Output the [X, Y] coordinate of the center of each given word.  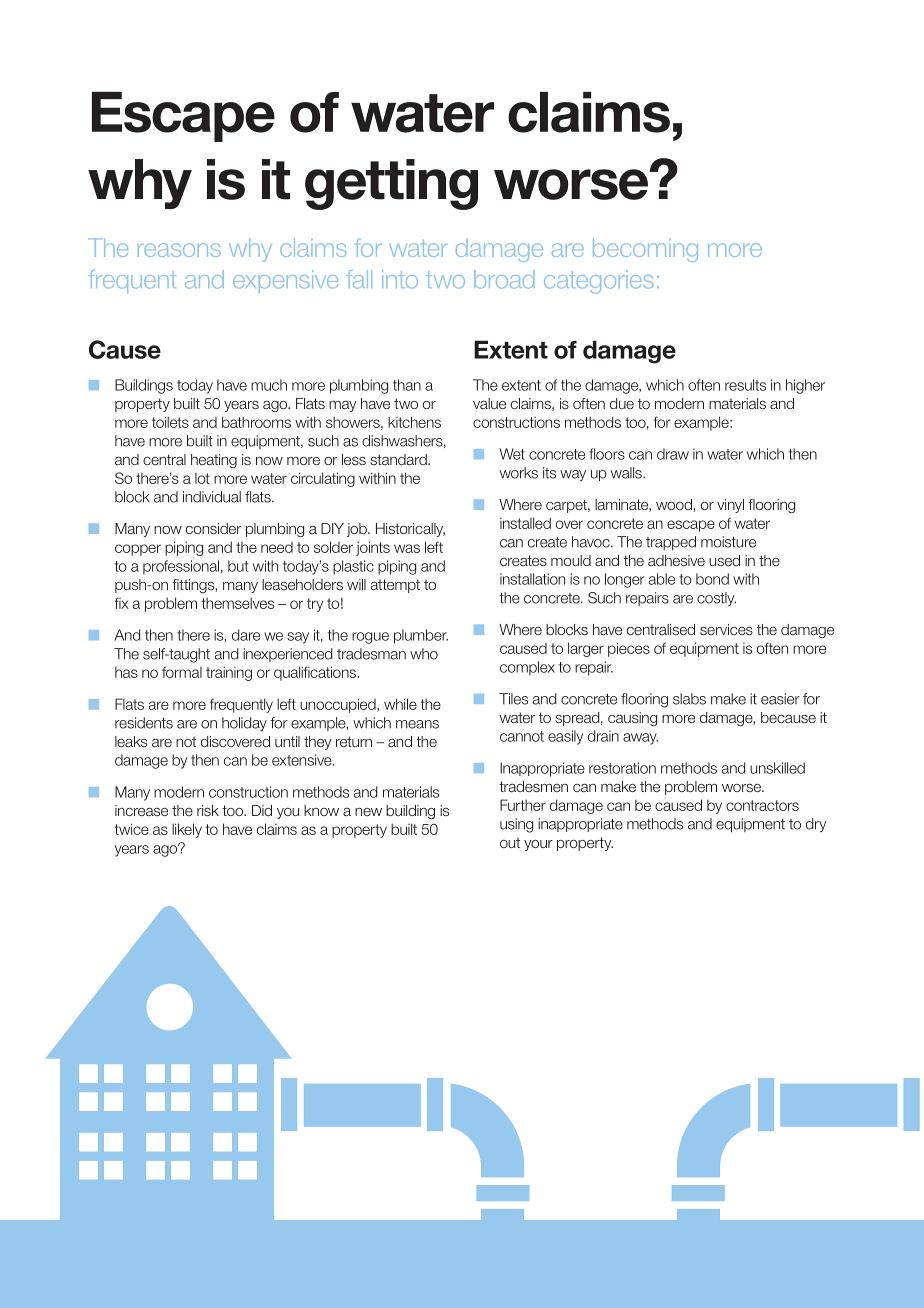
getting [391, 184]
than [407, 385]
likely [187, 830]
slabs [689, 699]
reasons [179, 250]
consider [213, 528]
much [269, 385]
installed [525, 523]
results [745, 385]
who [424, 654]
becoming [645, 250]
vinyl [730, 506]
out [510, 843]
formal [182, 672]
